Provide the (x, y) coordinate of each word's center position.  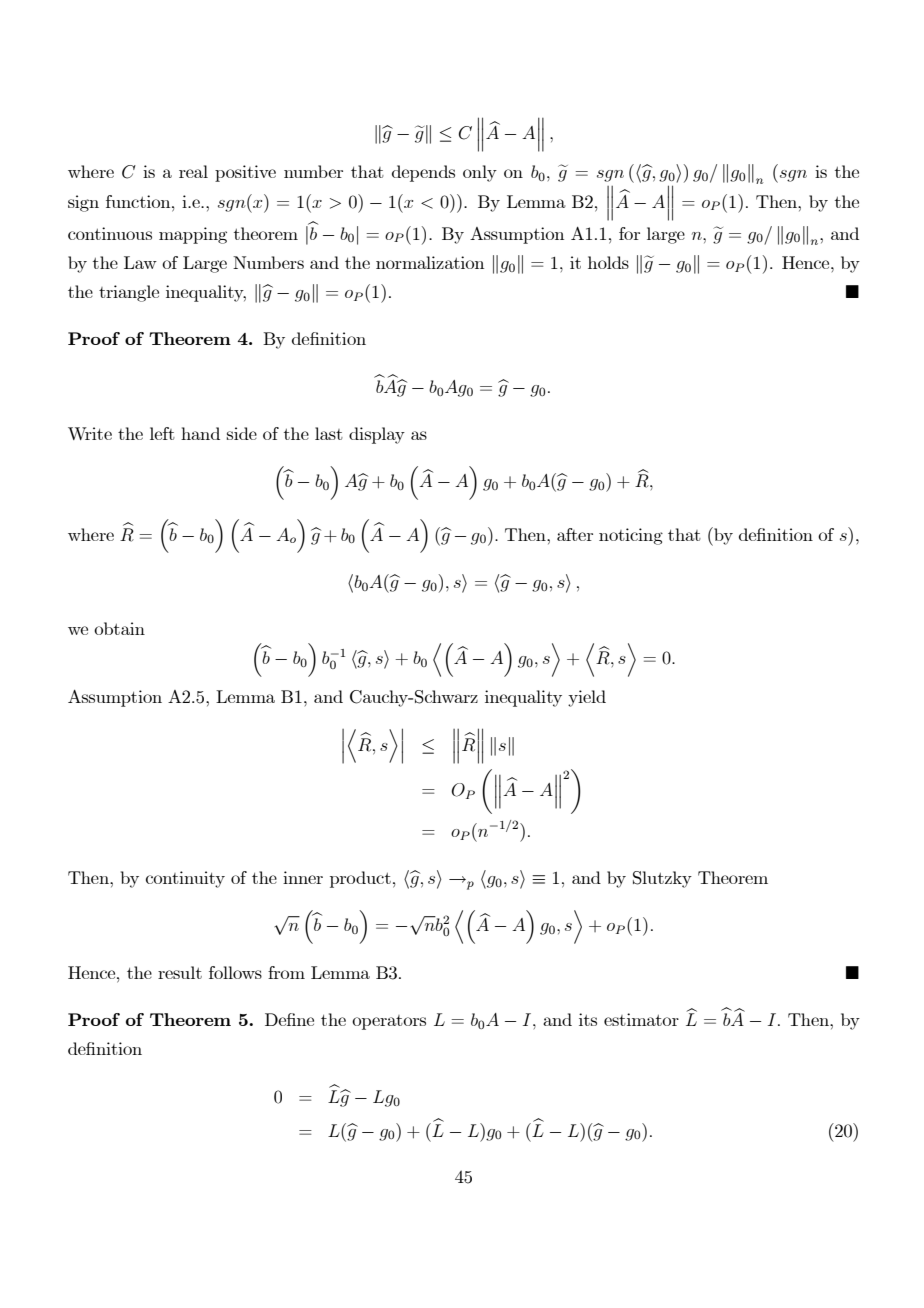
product (360, 879)
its (588, 1019)
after (575, 534)
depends (423, 173)
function (139, 201)
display (377, 435)
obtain (119, 628)
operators (389, 1022)
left (162, 433)
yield (587, 698)
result (180, 972)
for (629, 233)
